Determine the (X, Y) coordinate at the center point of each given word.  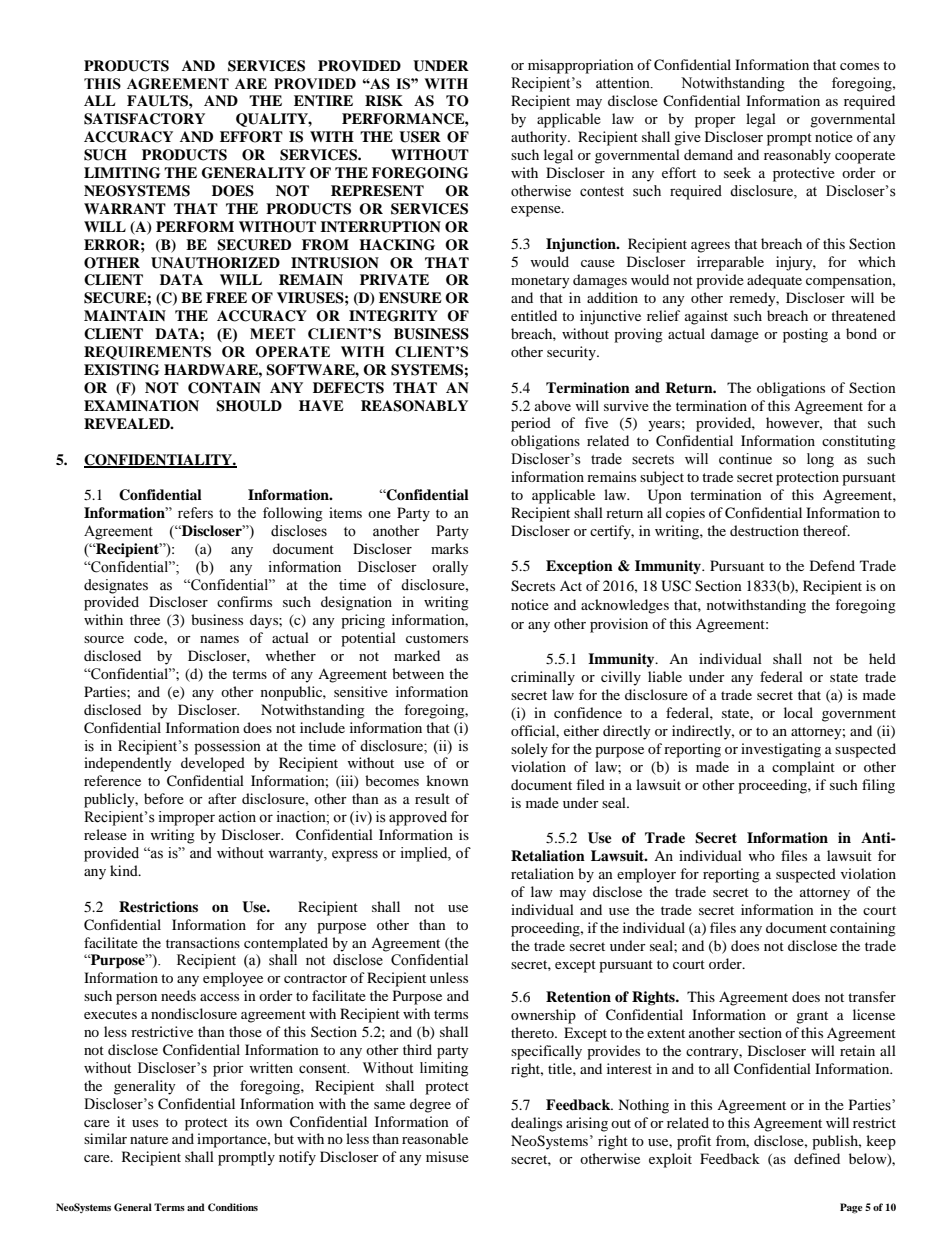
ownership (543, 1016)
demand (708, 154)
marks (449, 548)
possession (227, 747)
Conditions (233, 1207)
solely (529, 750)
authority (540, 138)
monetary (540, 282)
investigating (781, 750)
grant (812, 1017)
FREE (226, 297)
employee (233, 979)
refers (195, 513)
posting (805, 335)
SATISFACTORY (144, 119)
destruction (764, 530)
